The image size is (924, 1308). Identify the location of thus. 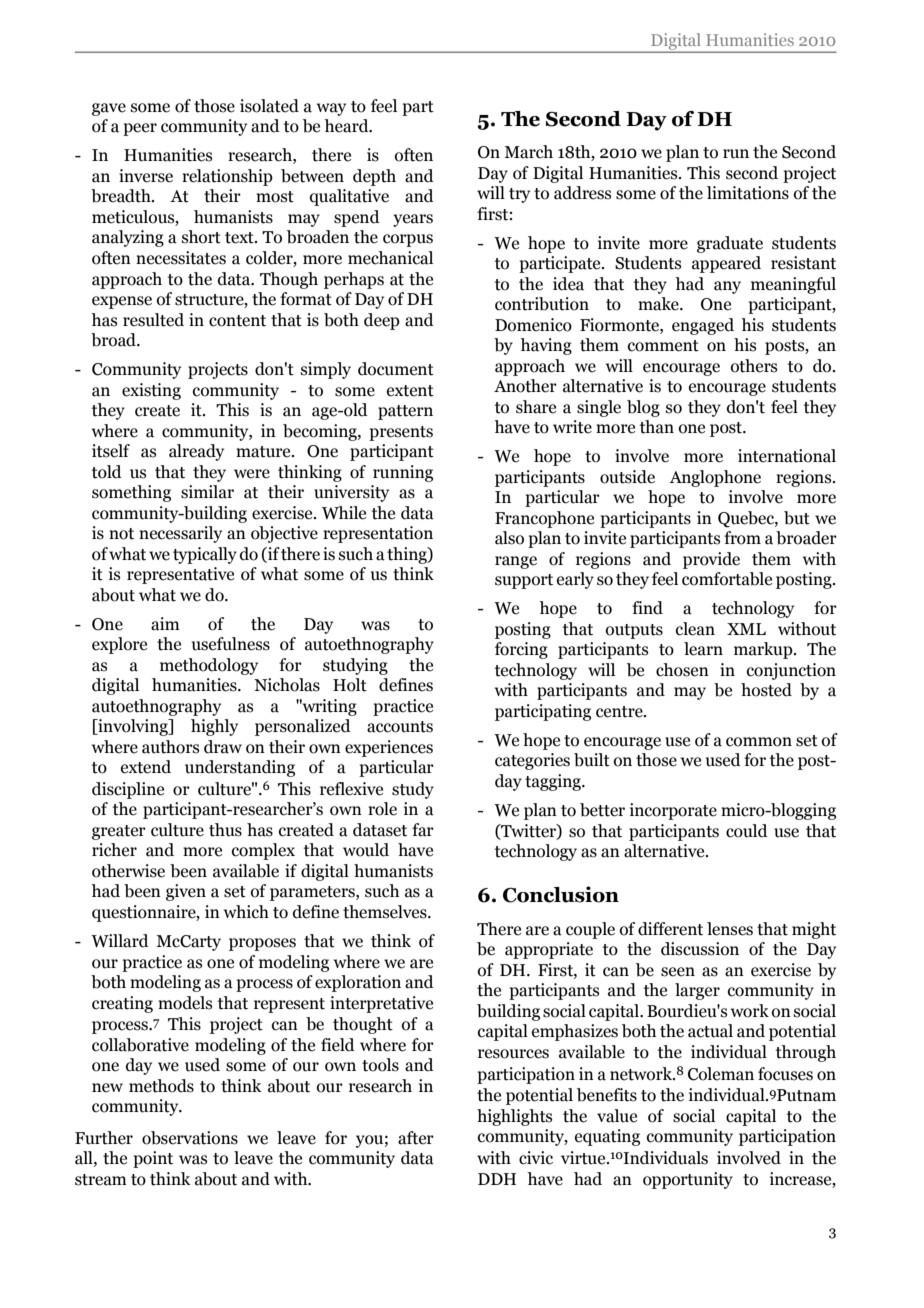
(225, 830).
